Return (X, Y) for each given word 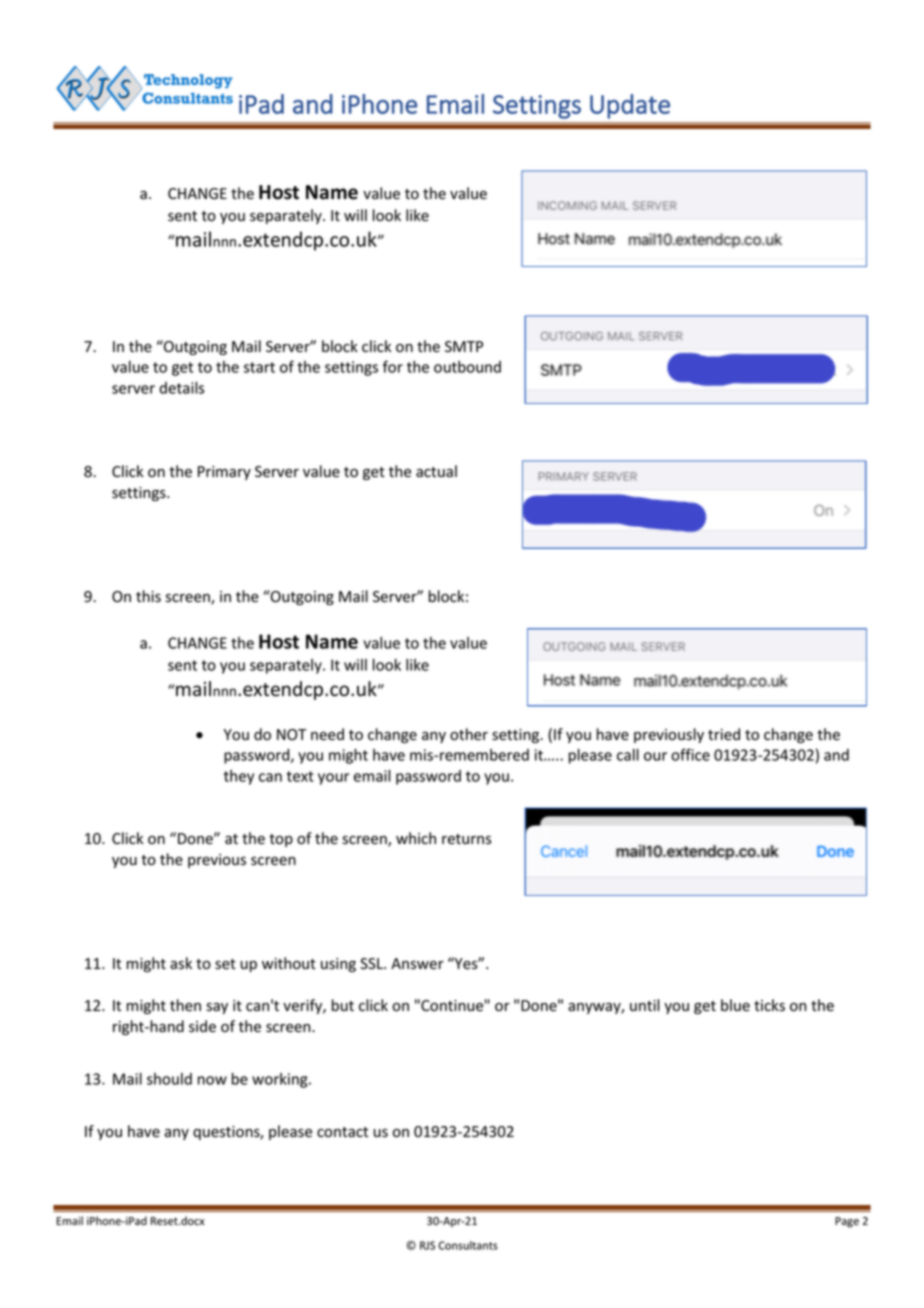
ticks (769, 1005)
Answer (417, 964)
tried (724, 734)
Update (630, 106)
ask (181, 963)
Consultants (468, 1245)
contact (342, 1132)
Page (847, 1222)
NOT (291, 734)
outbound (467, 367)
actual (436, 471)
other (469, 734)
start (259, 367)
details (181, 388)
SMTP (464, 346)
